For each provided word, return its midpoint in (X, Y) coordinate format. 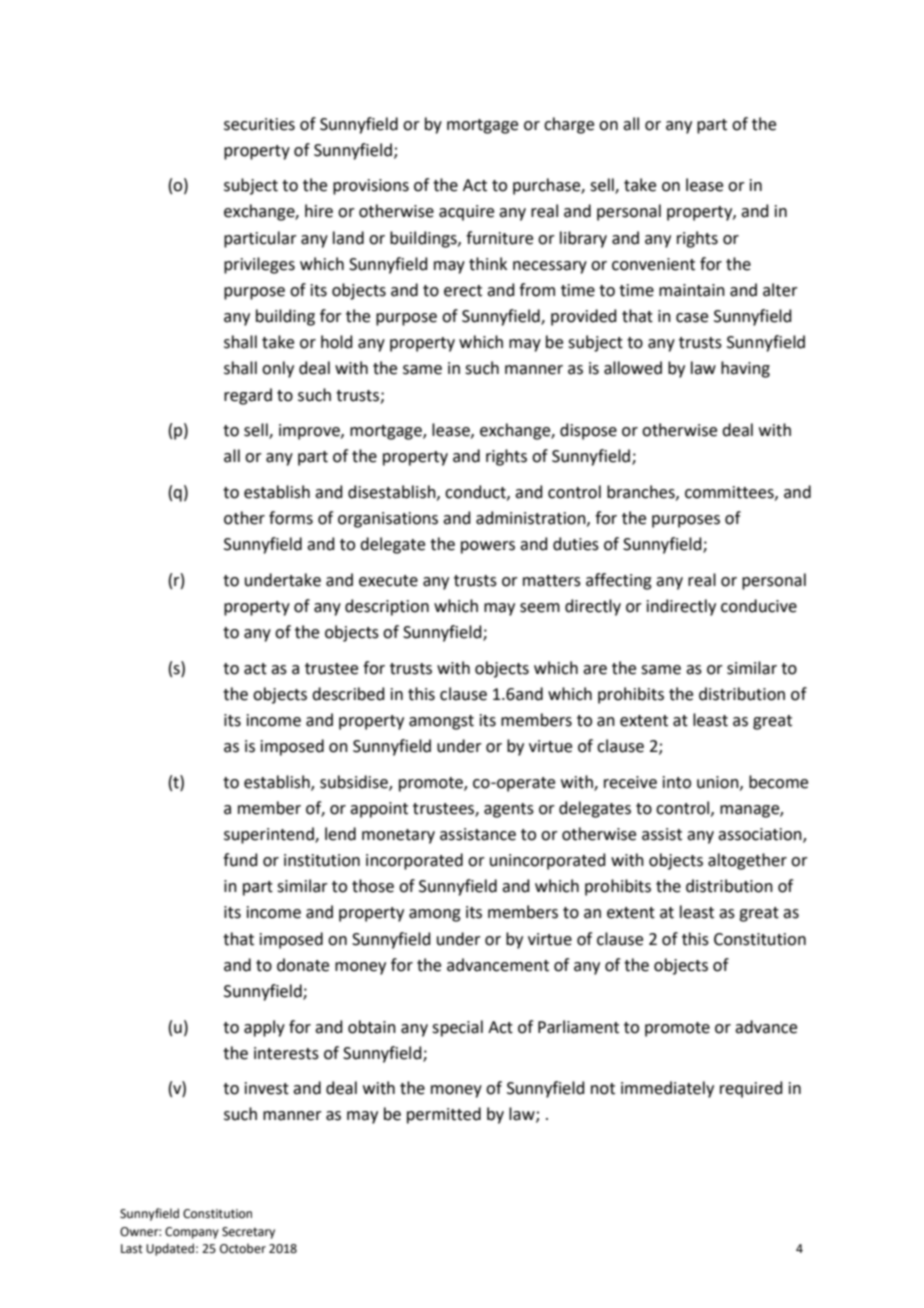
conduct (476, 492)
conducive (759, 606)
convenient (653, 264)
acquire (466, 213)
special (457, 1028)
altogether (747, 861)
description (387, 607)
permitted (444, 1115)
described (348, 694)
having (745, 369)
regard (248, 396)
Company (192, 1233)
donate (303, 965)
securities (259, 124)
